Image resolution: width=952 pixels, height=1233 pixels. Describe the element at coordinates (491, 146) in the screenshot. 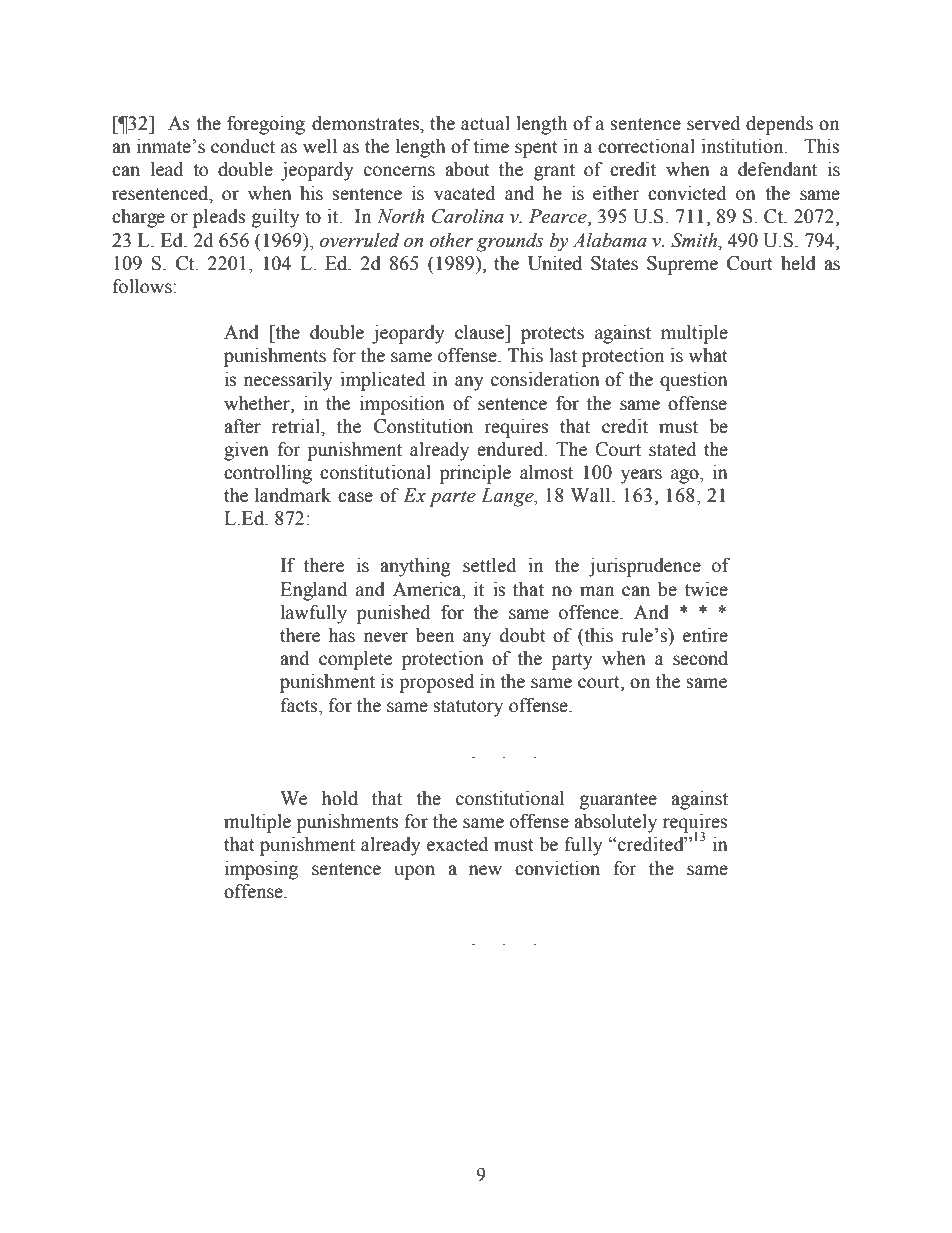

I see `time` at that location.
